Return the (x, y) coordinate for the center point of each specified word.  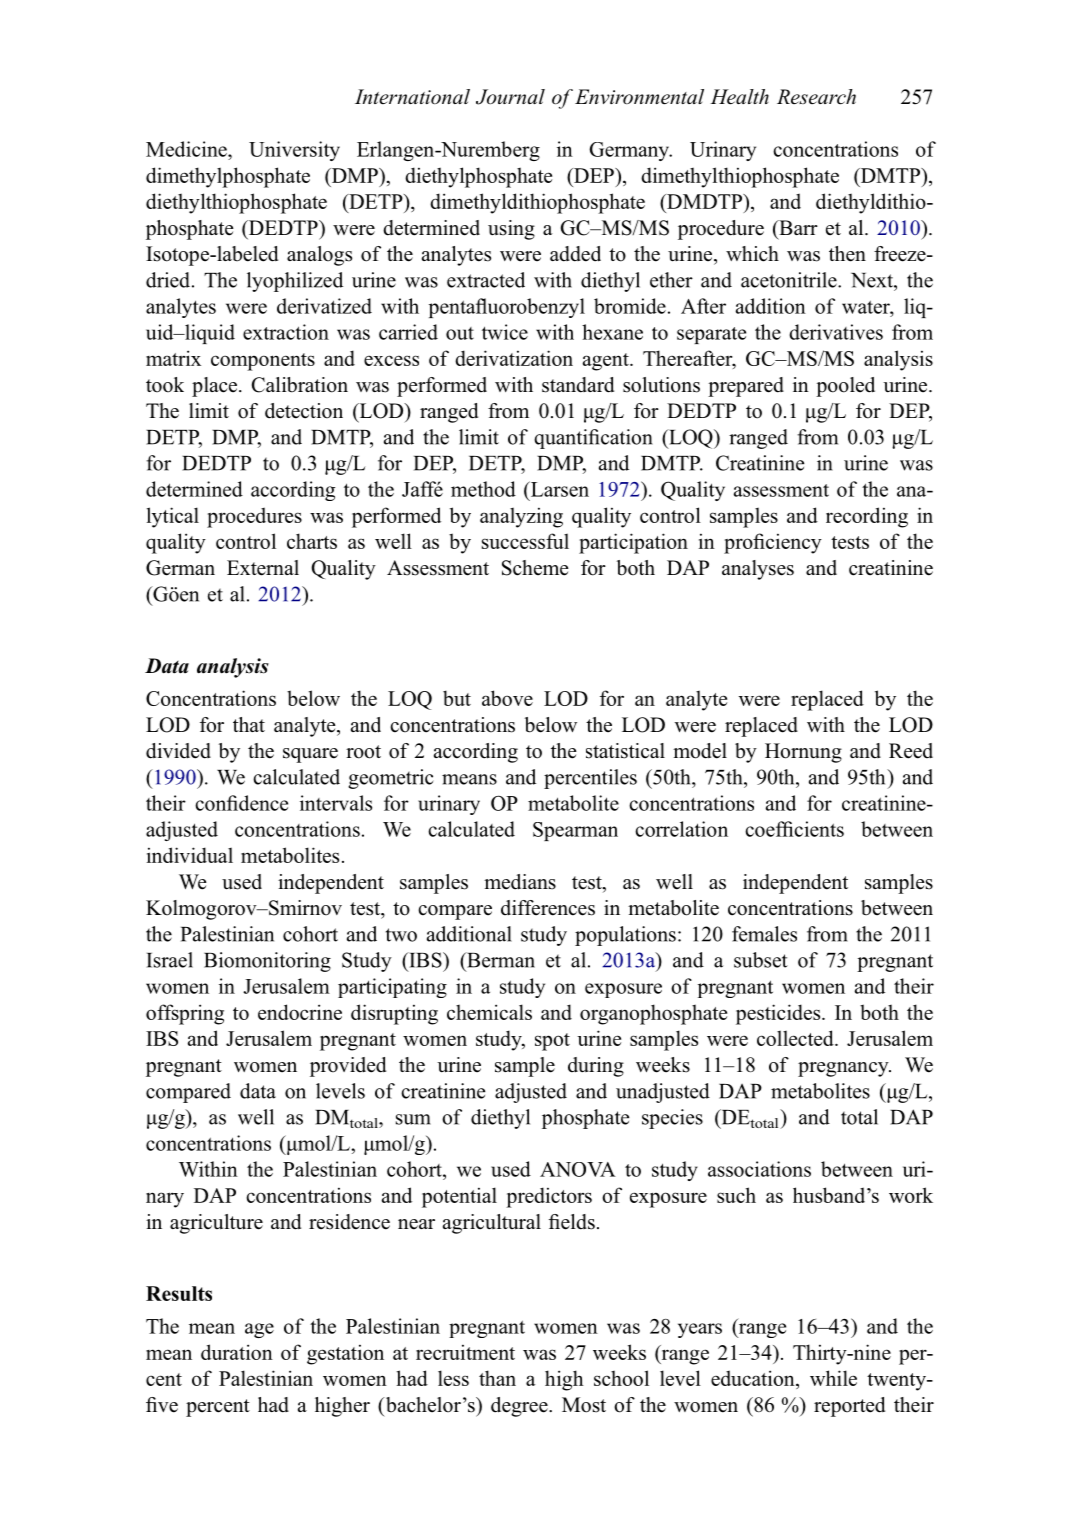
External (263, 568)
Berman (500, 960)
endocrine (300, 1012)
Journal (510, 97)
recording (867, 517)
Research (816, 97)
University (294, 151)
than (497, 1378)
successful (525, 541)
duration (237, 1352)
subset (761, 960)
